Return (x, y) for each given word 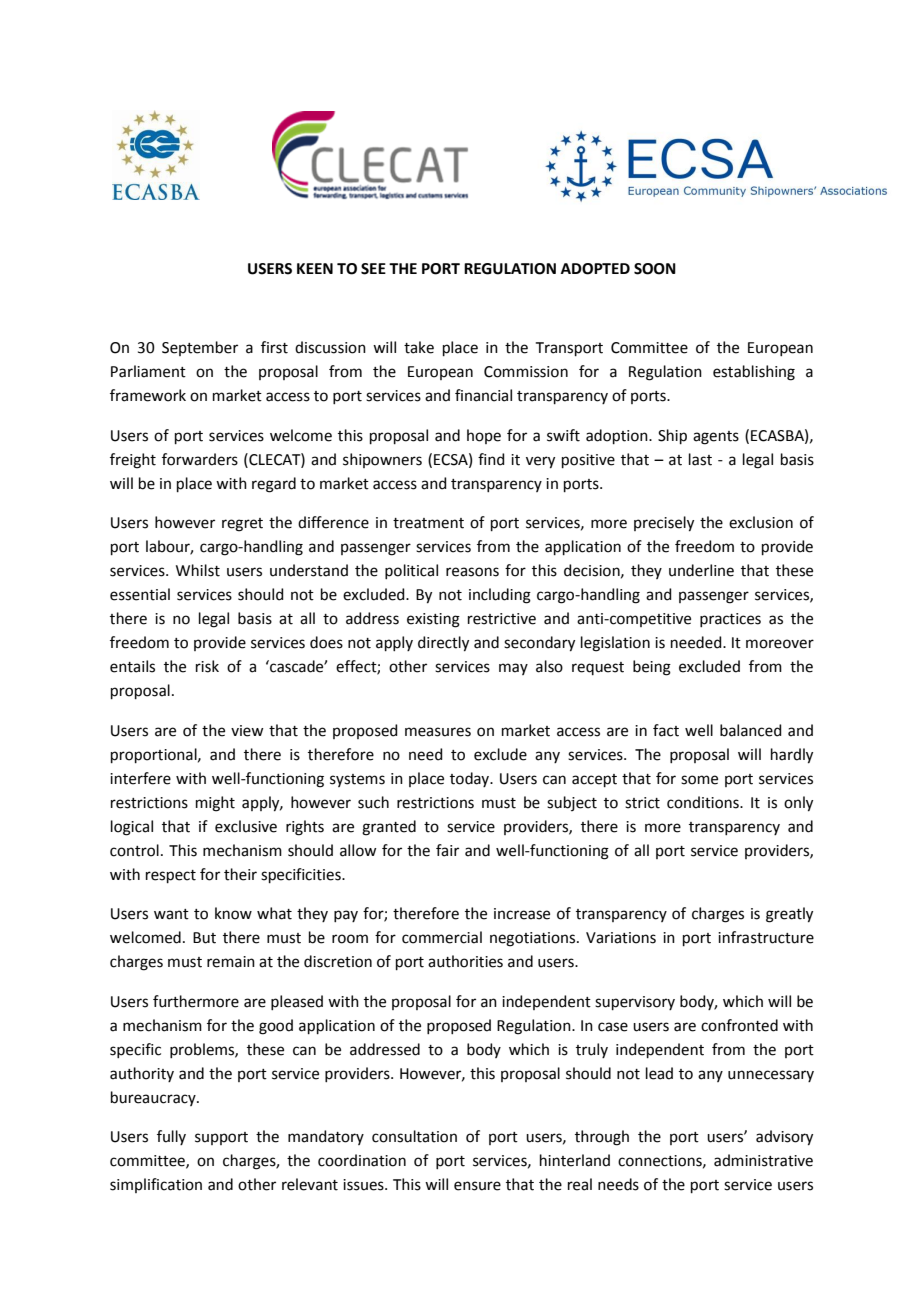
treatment (428, 523)
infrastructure (766, 937)
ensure (477, 1186)
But (204, 938)
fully (171, 1137)
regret (242, 525)
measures (438, 732)
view (247, 731)
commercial (442, 937)
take (419, 347)
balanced (751, 730)
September (200, 348)
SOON (655, 269)
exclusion (761, 522)
